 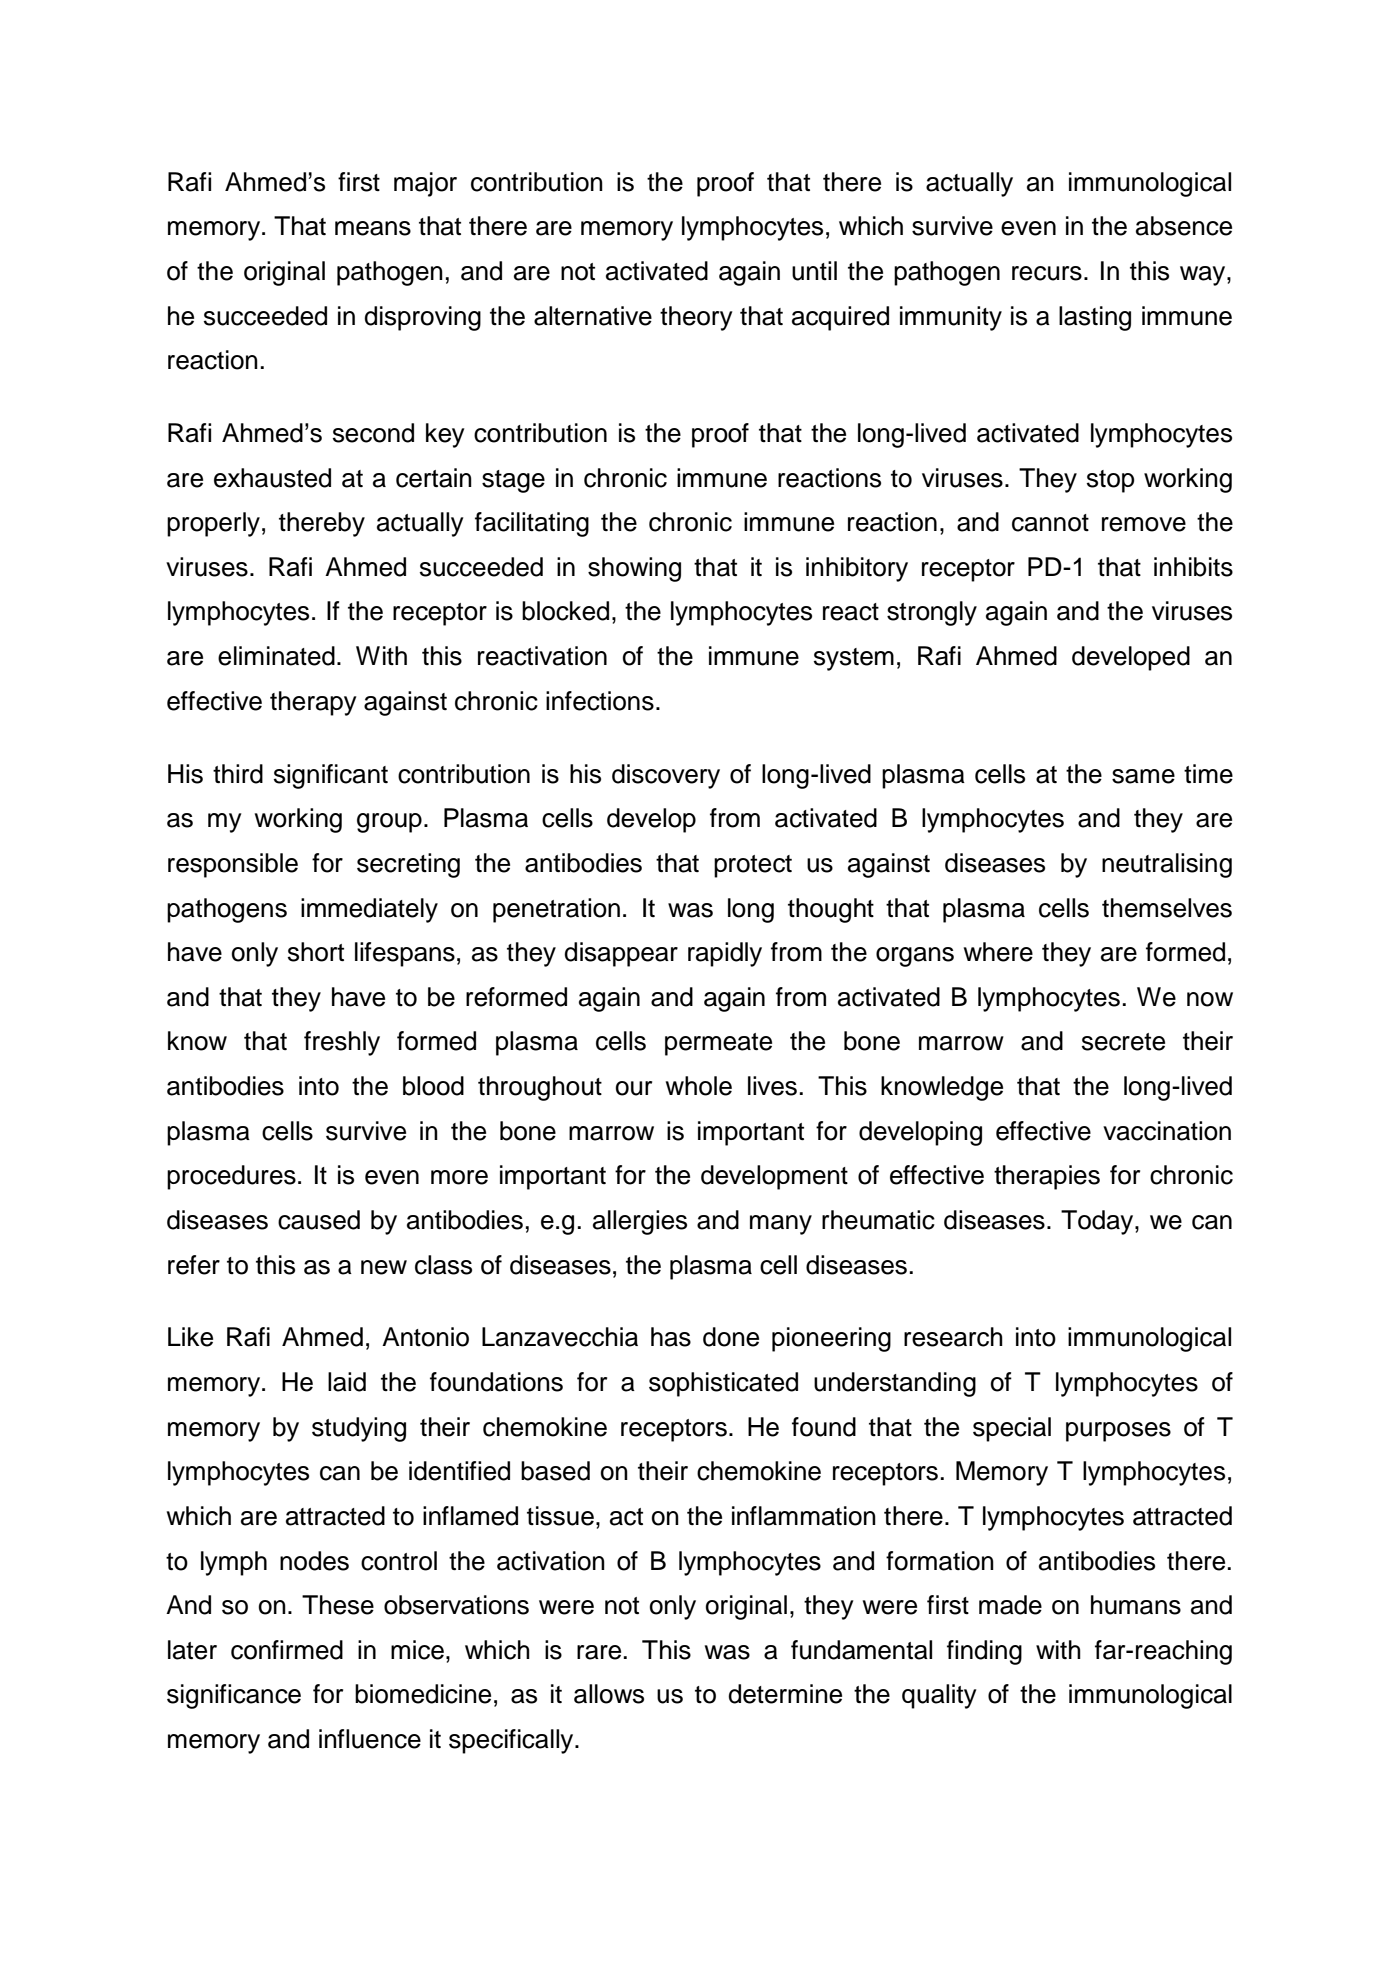 I want to click on recurs, so click(x=1047, y=273).
